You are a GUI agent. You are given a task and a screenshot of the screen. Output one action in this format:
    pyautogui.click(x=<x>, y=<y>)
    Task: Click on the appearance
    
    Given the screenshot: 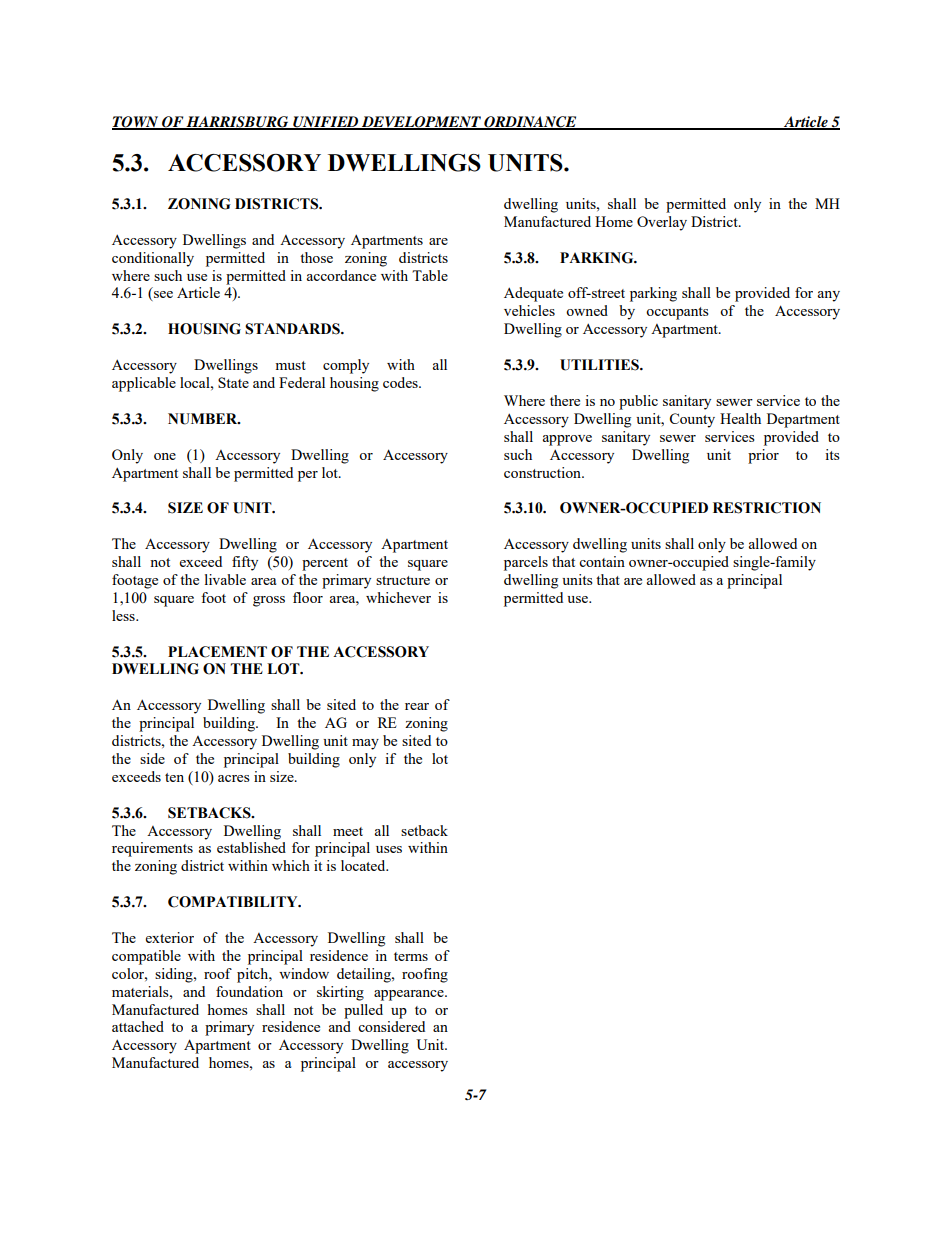 What is the action you would take?
    pyautogui.click(x=410, y=995)
